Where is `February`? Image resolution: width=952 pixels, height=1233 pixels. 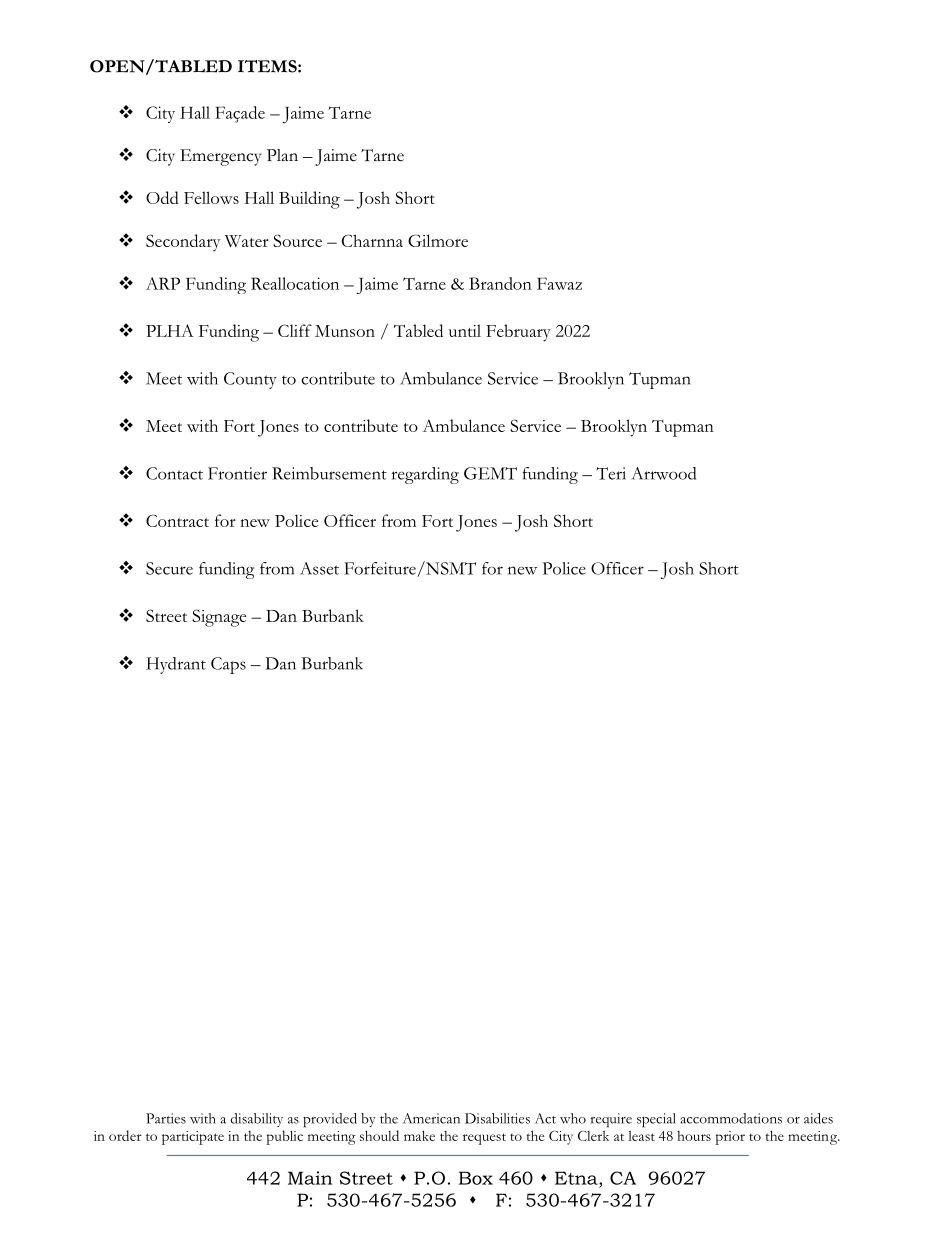
February is located at coordinates (518, 333).
